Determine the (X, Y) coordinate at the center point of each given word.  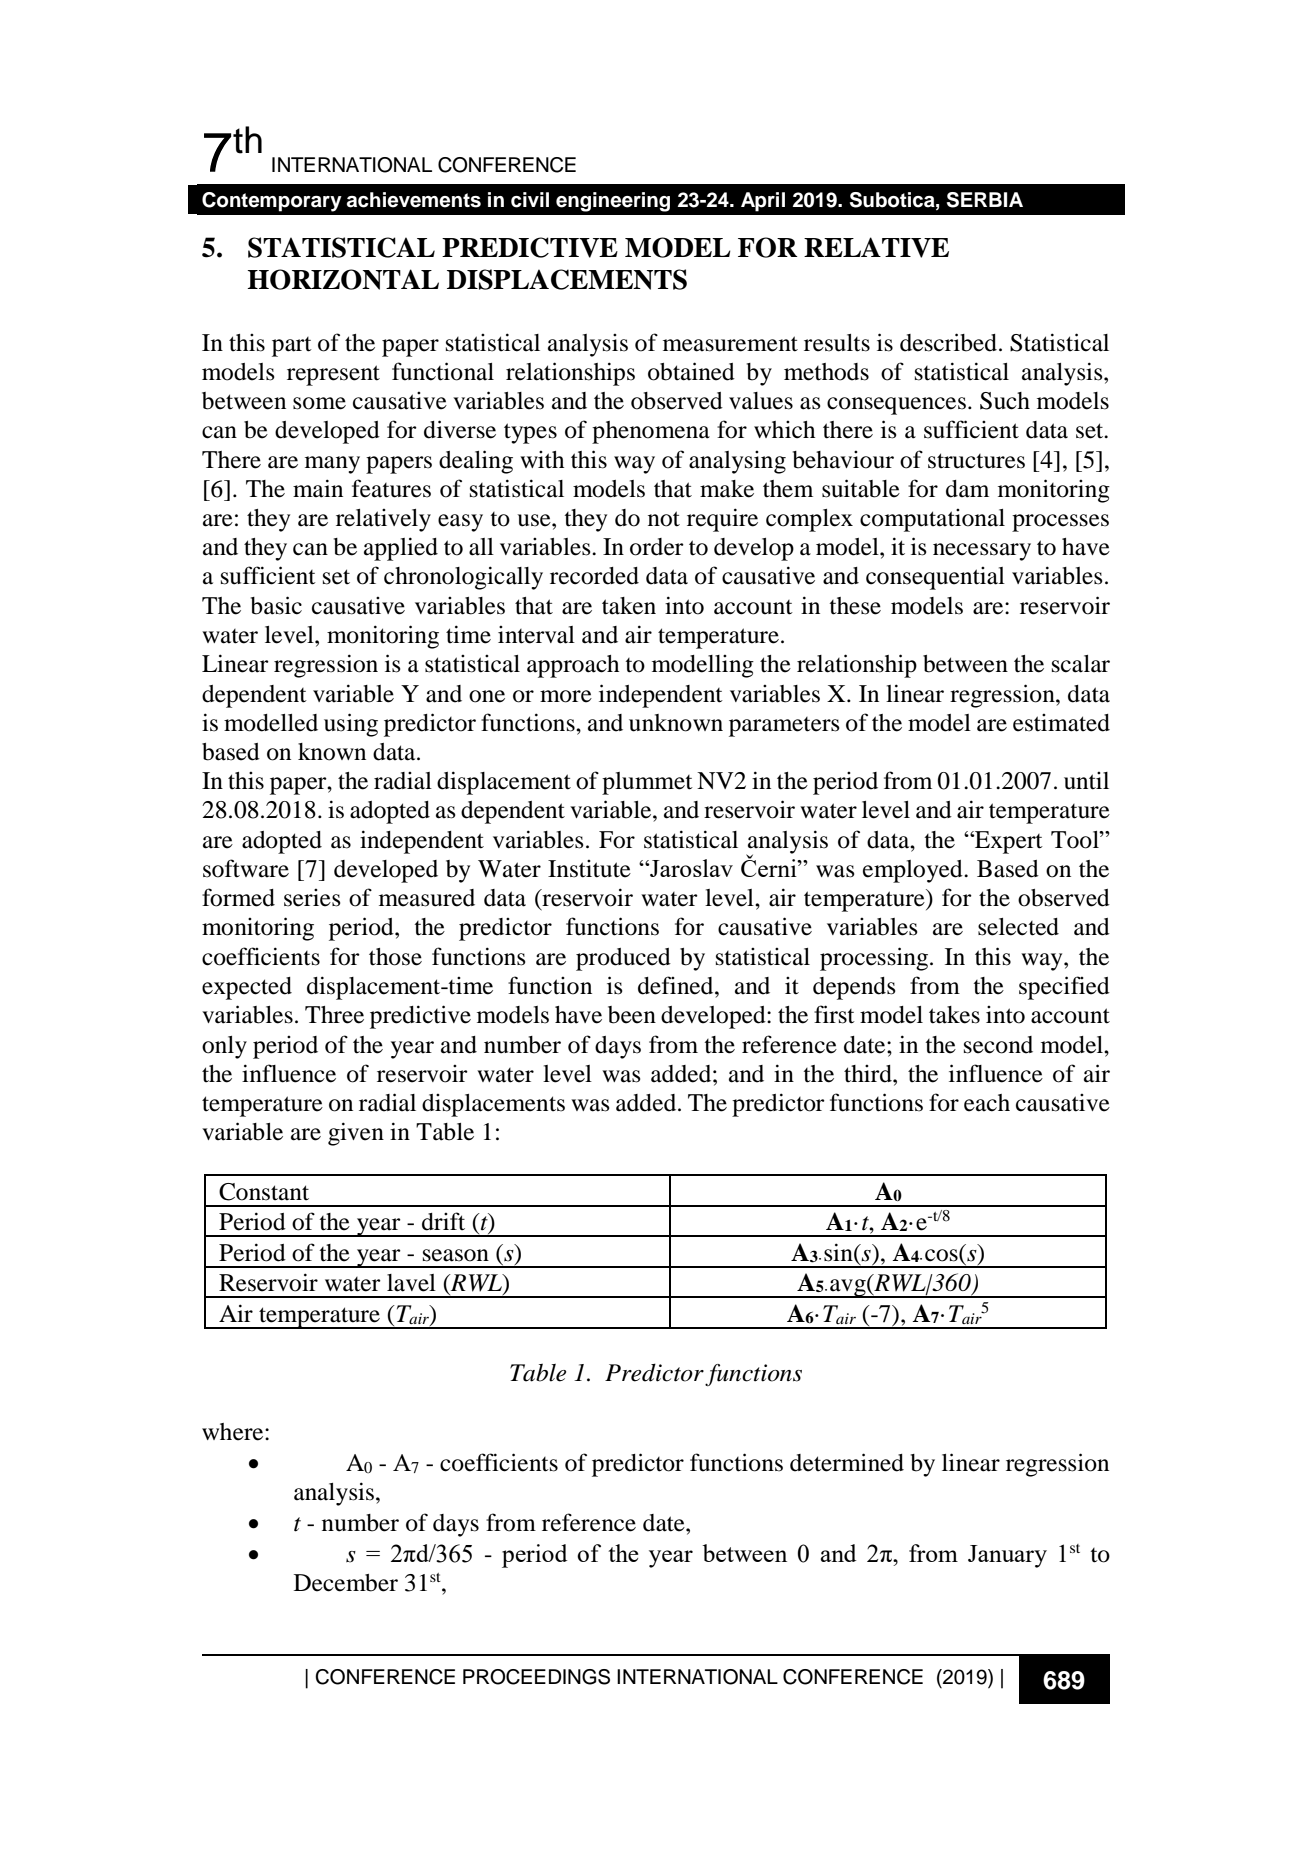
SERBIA (985, 200)
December (346, 1583)
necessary (982, 552)
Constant (264, 1192)
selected (1018, 927)
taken (629, 606)
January (1007, 1556)
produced (623, 959)
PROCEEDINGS (536, 1677)
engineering (613, 202)
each (987, 1103)
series (312, 898)
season (456, 1255)
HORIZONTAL (343, 279)
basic (276, 605)
